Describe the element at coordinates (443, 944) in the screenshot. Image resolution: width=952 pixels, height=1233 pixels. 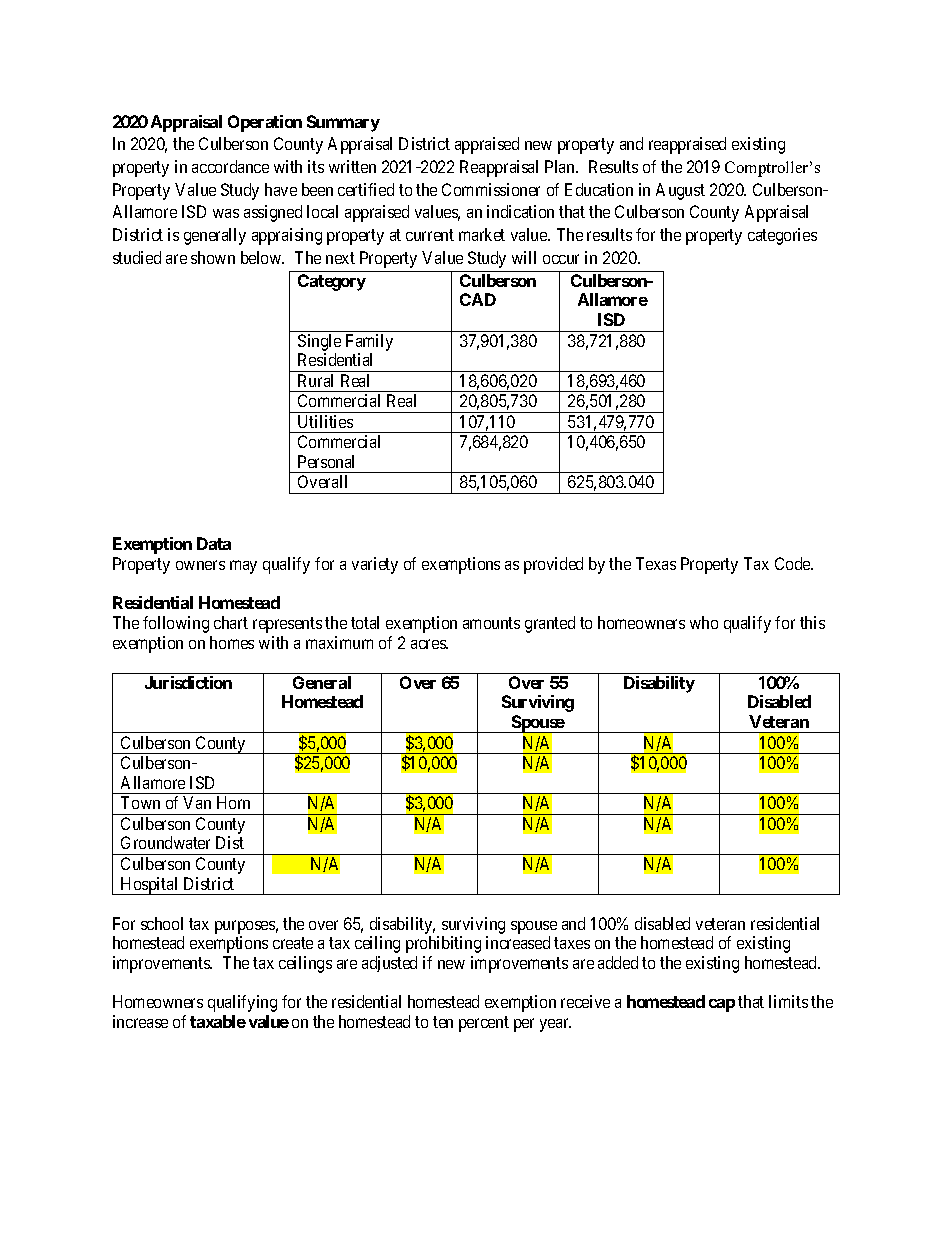
I see `prohibiting` at that location.
